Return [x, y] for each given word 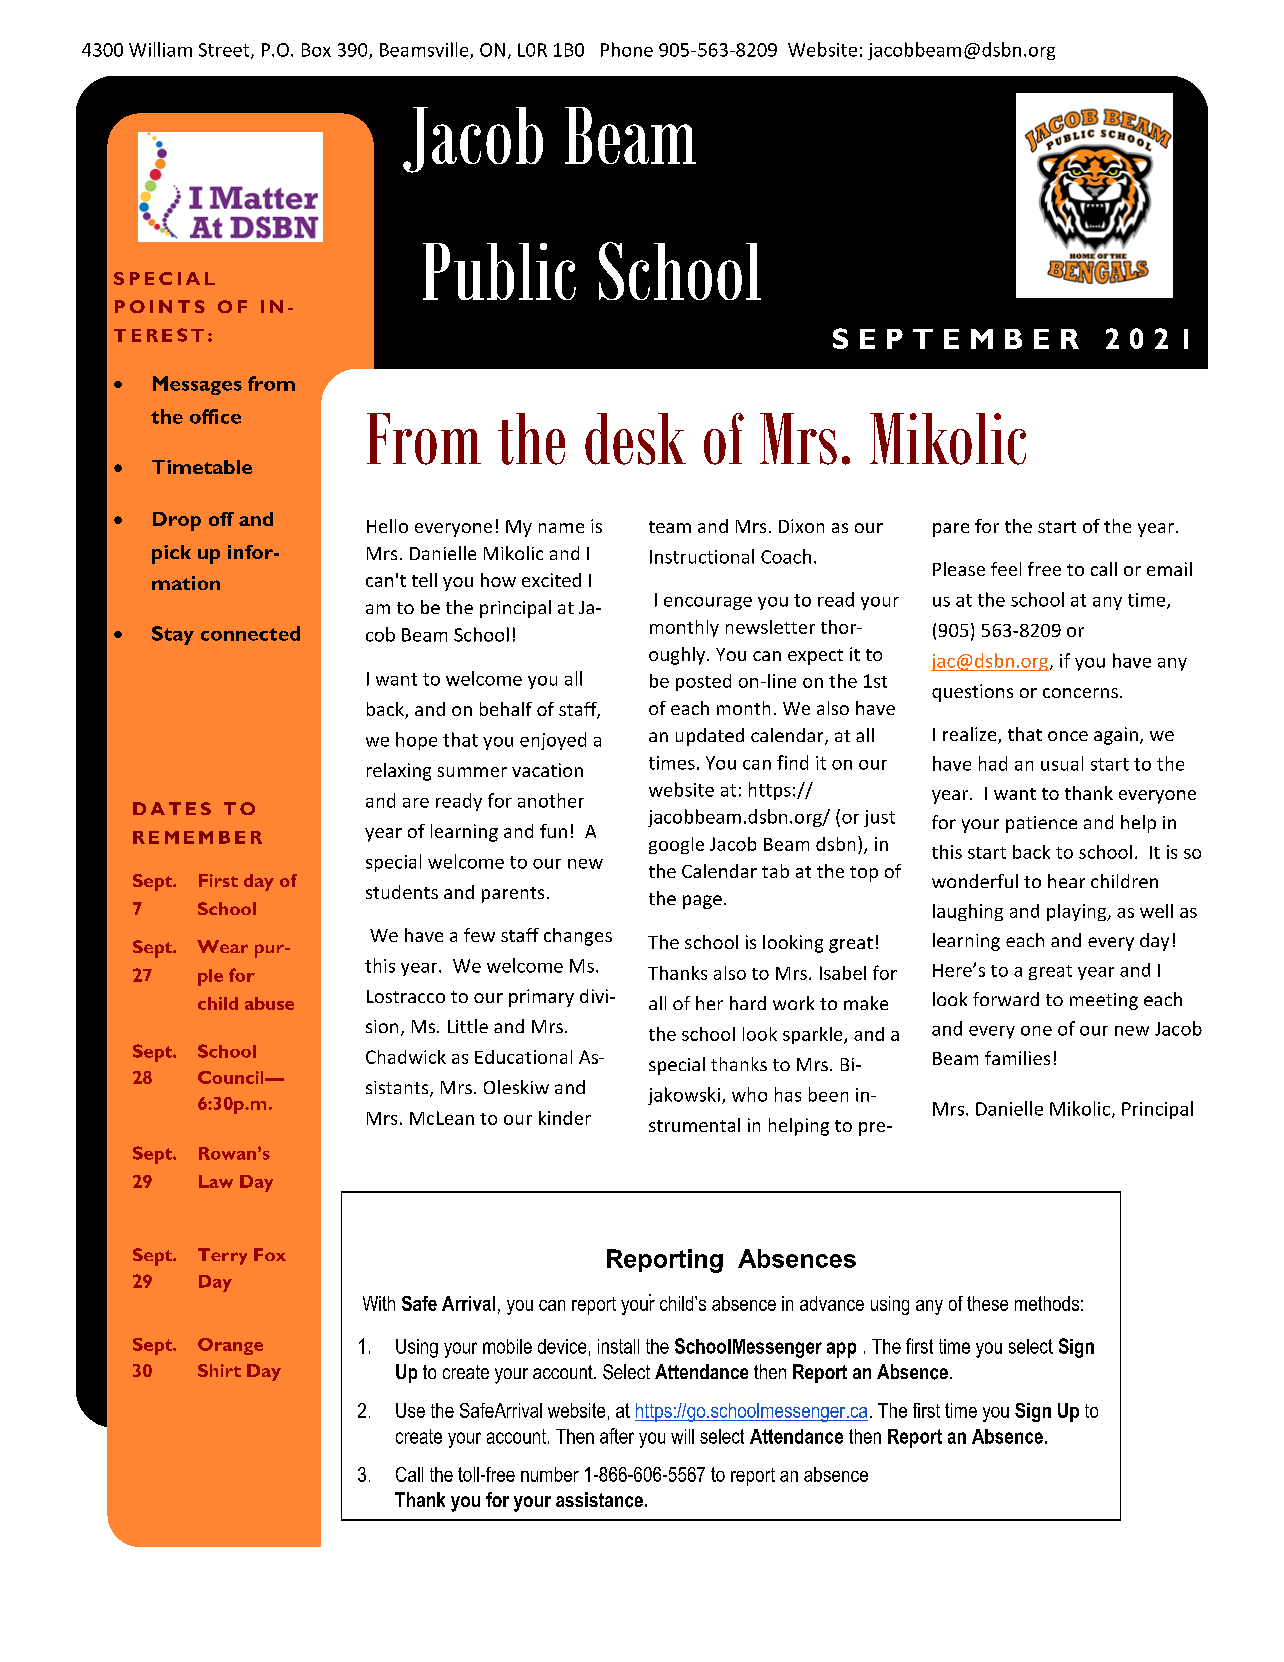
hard [748, 1003]
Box [316, 50]
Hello [387, 526]
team [670, 527]
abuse [269, 1003]
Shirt [219, 1370]
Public [499, 271]
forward [1006, 999]
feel [1006, 569]
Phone [627, 49]
